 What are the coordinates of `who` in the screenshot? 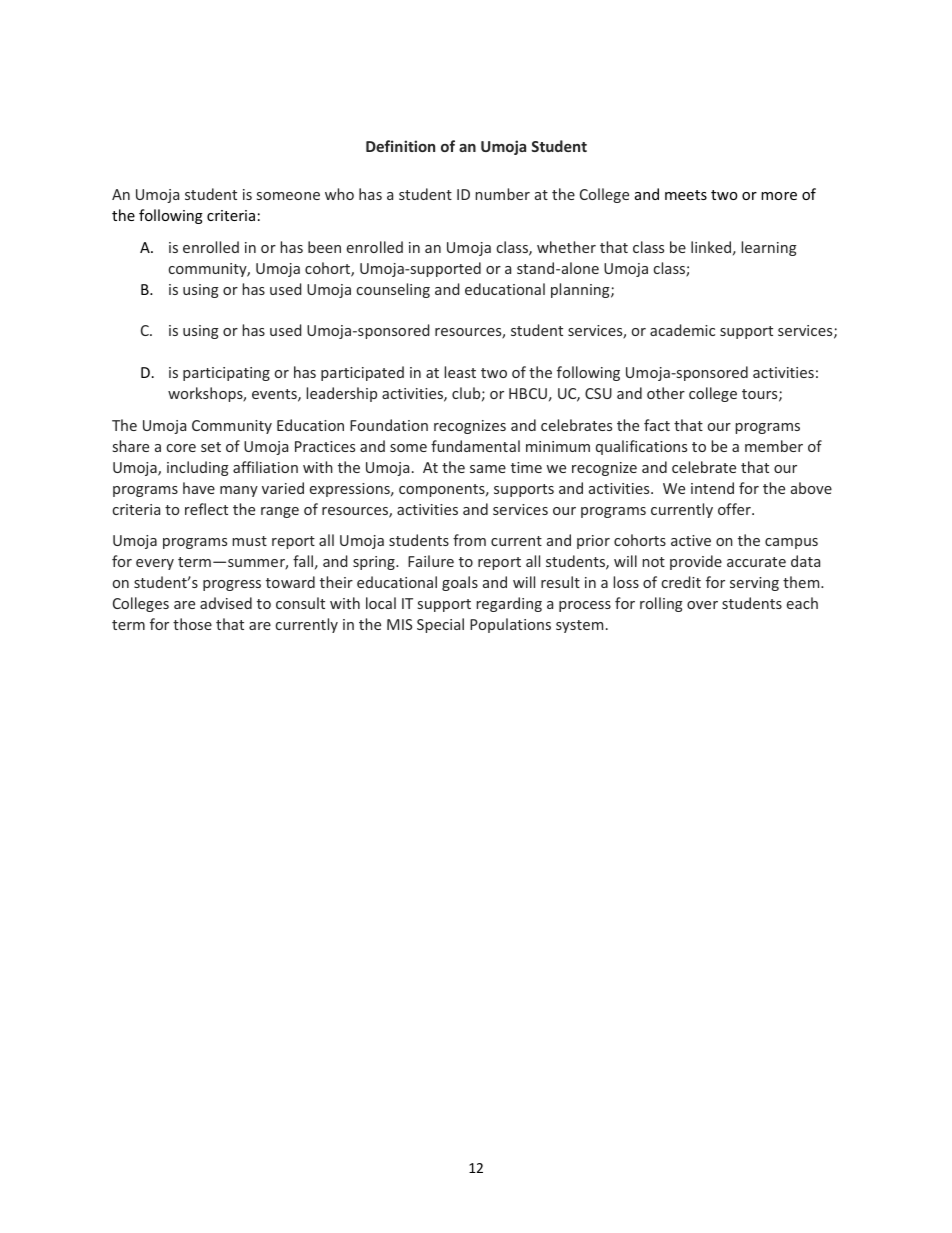 It's located at (339, 194).
